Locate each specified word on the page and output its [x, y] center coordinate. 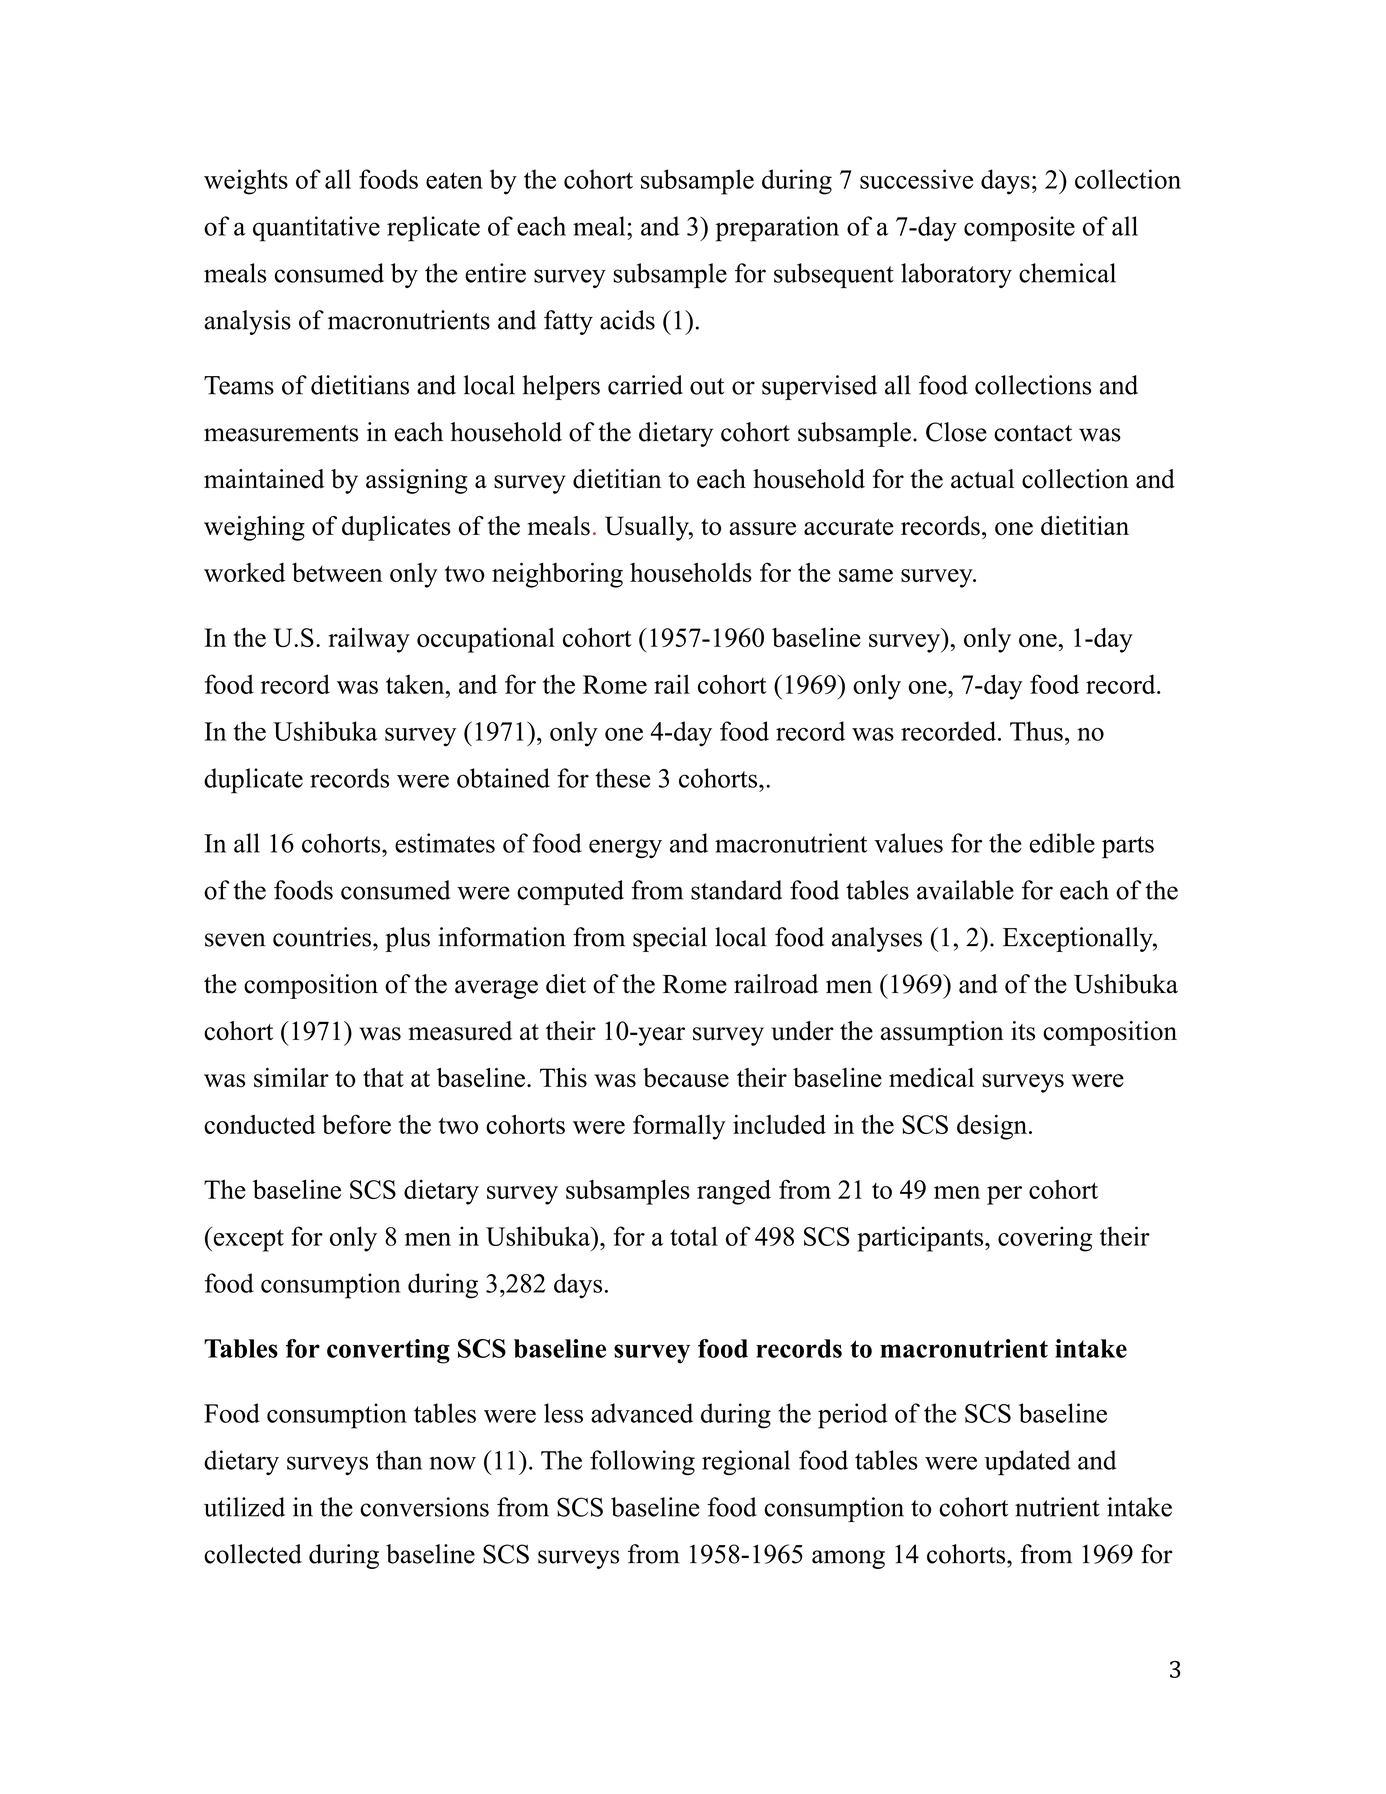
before [356, 1124]
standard [736, 890]
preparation [777, 229]
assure [763, 529]
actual [982, 479]
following [642, 1462]
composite [1019, 229]
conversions [424, 1507]
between [337, 572]
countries [322, 937]
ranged [734, 1192]
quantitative [316, 229]
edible [1062, 843]
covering [1045, 1239]
